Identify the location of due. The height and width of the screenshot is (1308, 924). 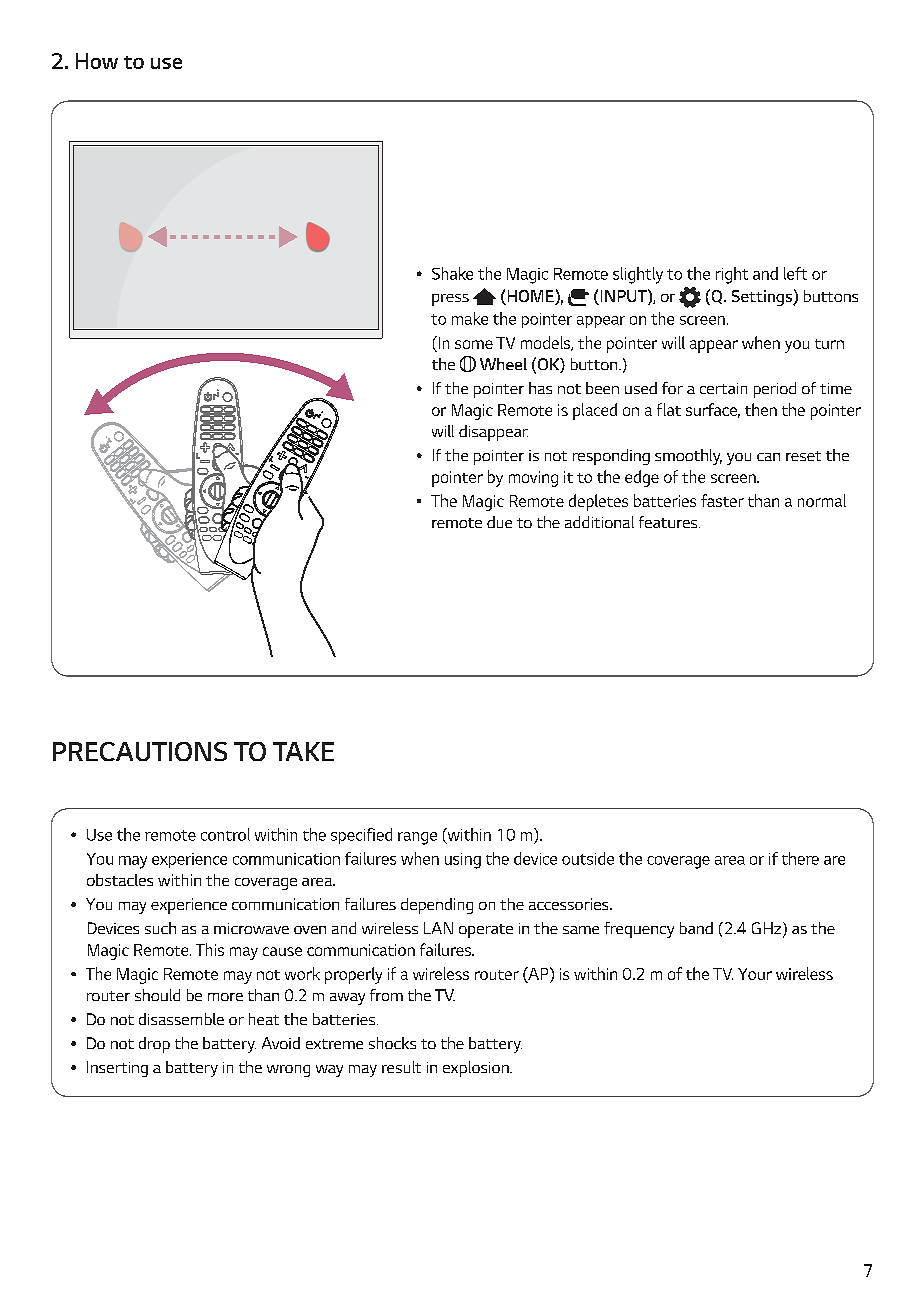
(499, 522).
